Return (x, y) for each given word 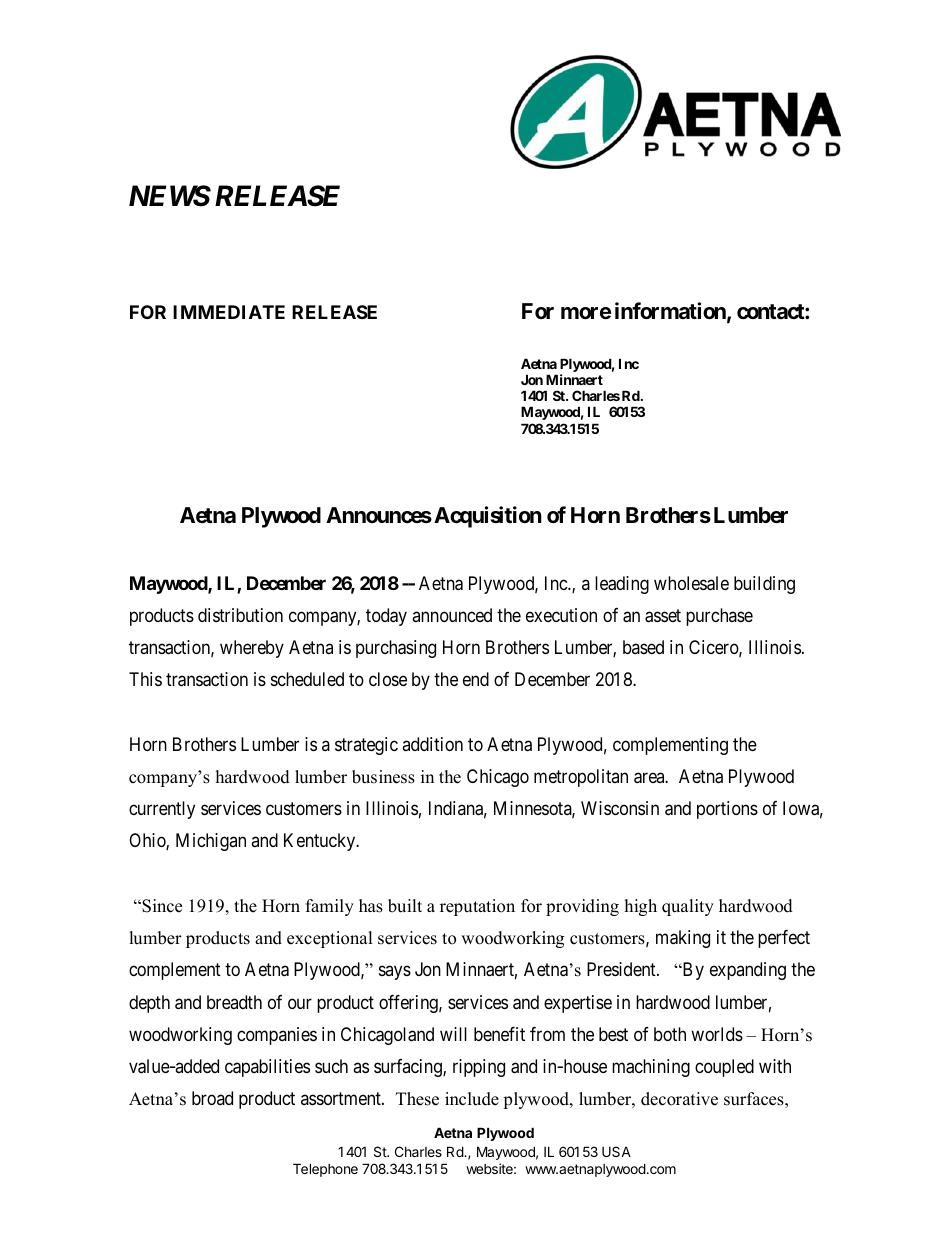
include (472, 1099)
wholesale (691, 583)
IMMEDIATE (229, 312)
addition (432, 744)
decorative (679, 1099)
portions (727, 810)
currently (162, 810)
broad (212, 1098)
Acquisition (488, 517)
